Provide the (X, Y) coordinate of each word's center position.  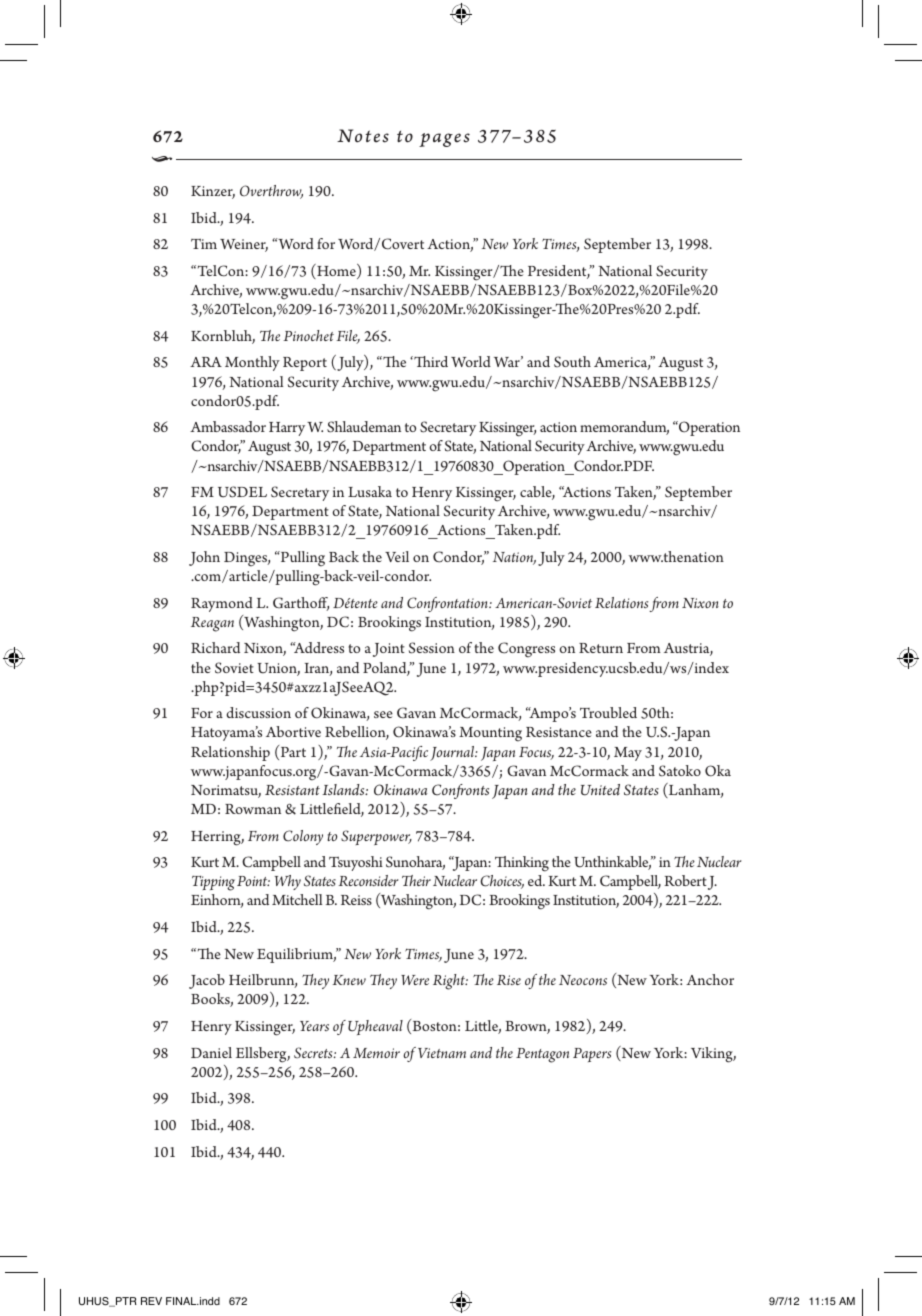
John (204, 558)
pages (444, 140)
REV (151, 1301)
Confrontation (448, 604)
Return (601, 648)
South (572, 361)
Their (416, 880)
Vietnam (442, 1053)
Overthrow (271, 192)
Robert (685, 880)
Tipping (213, 883)
